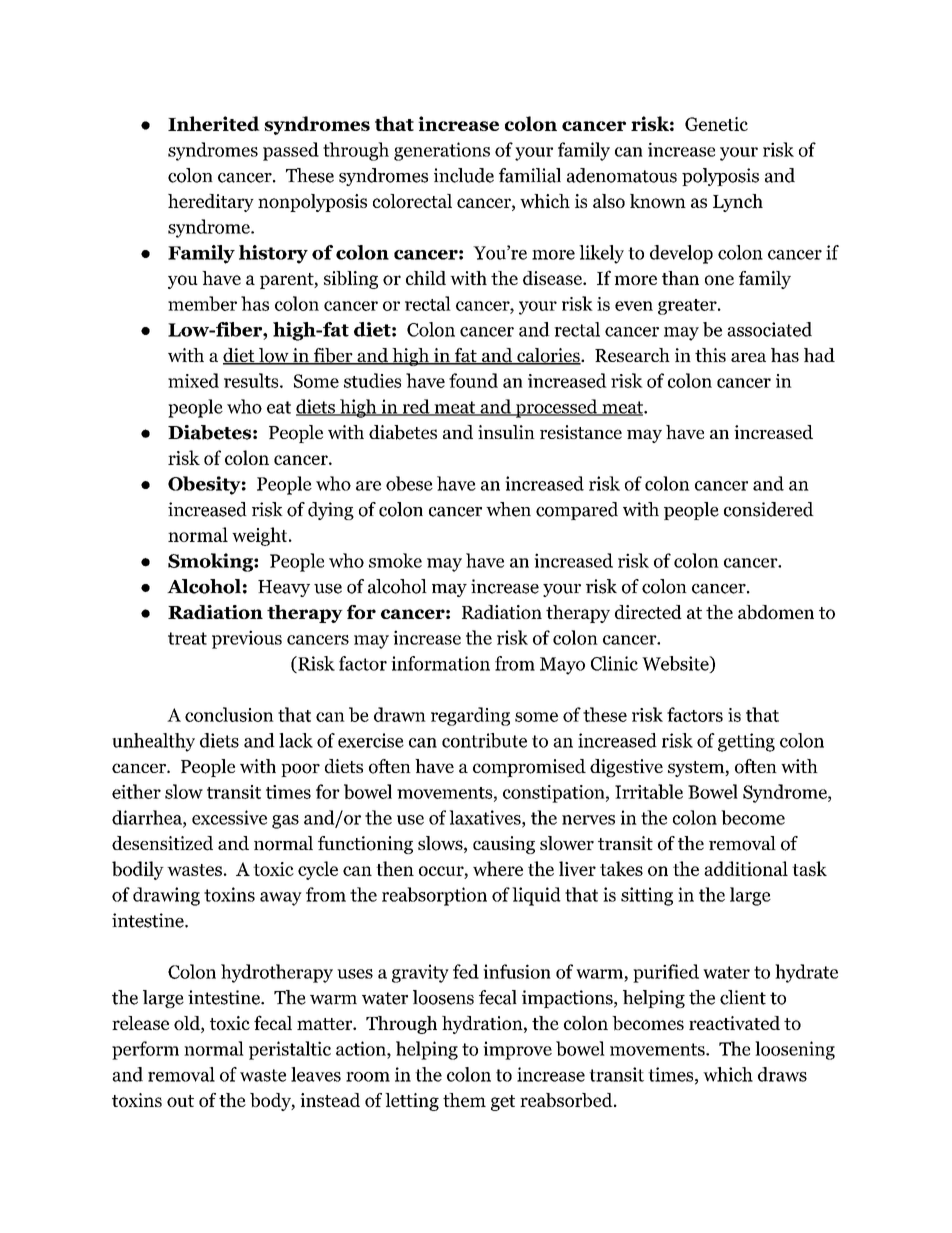 Image resolution: width=952 pixels, height=1233 pixels. Describe the element at coordinates (776, 612) in the page. I see `abdomen` at that location.
